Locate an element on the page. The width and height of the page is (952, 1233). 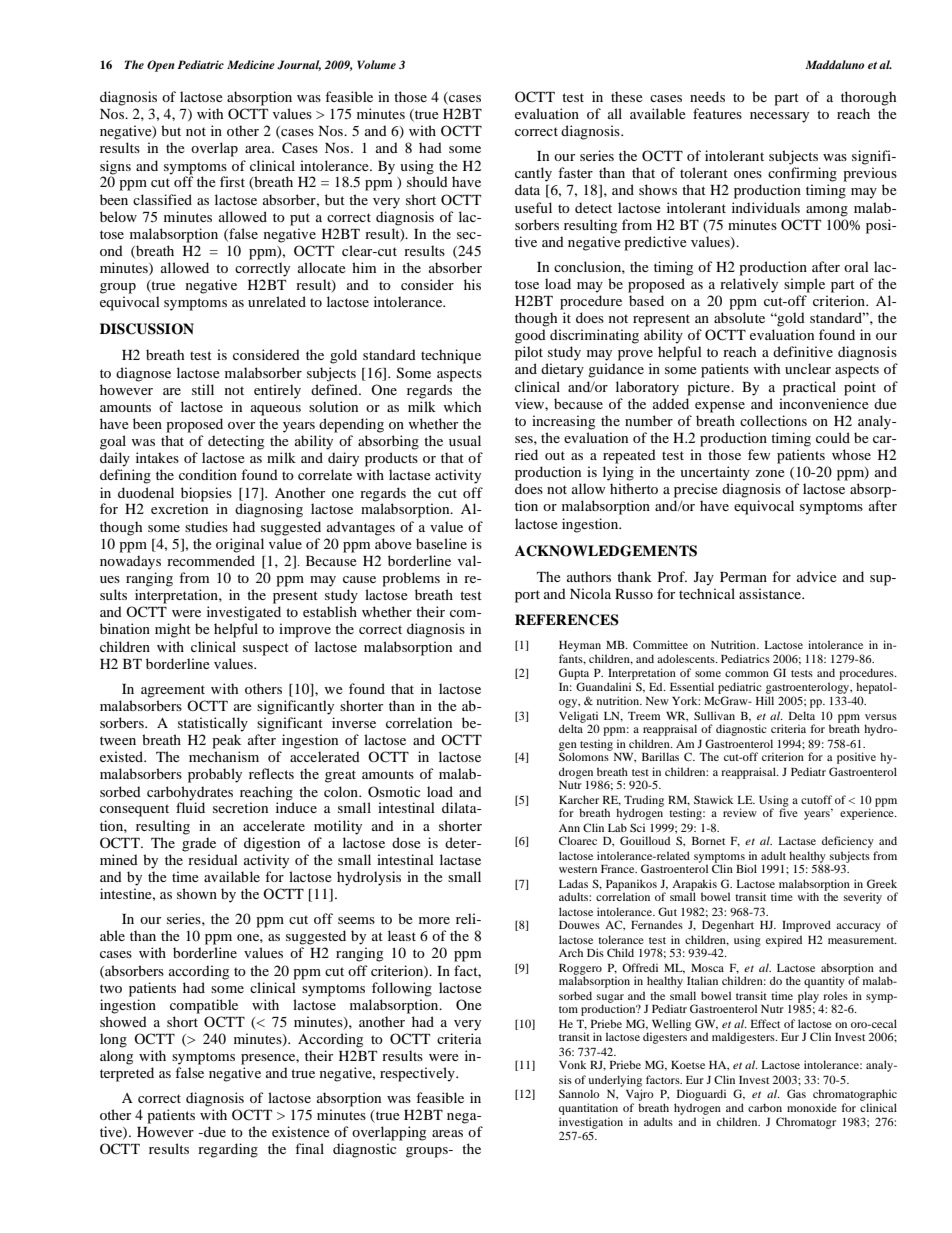
Volume is located at coordinates (376, 64).
